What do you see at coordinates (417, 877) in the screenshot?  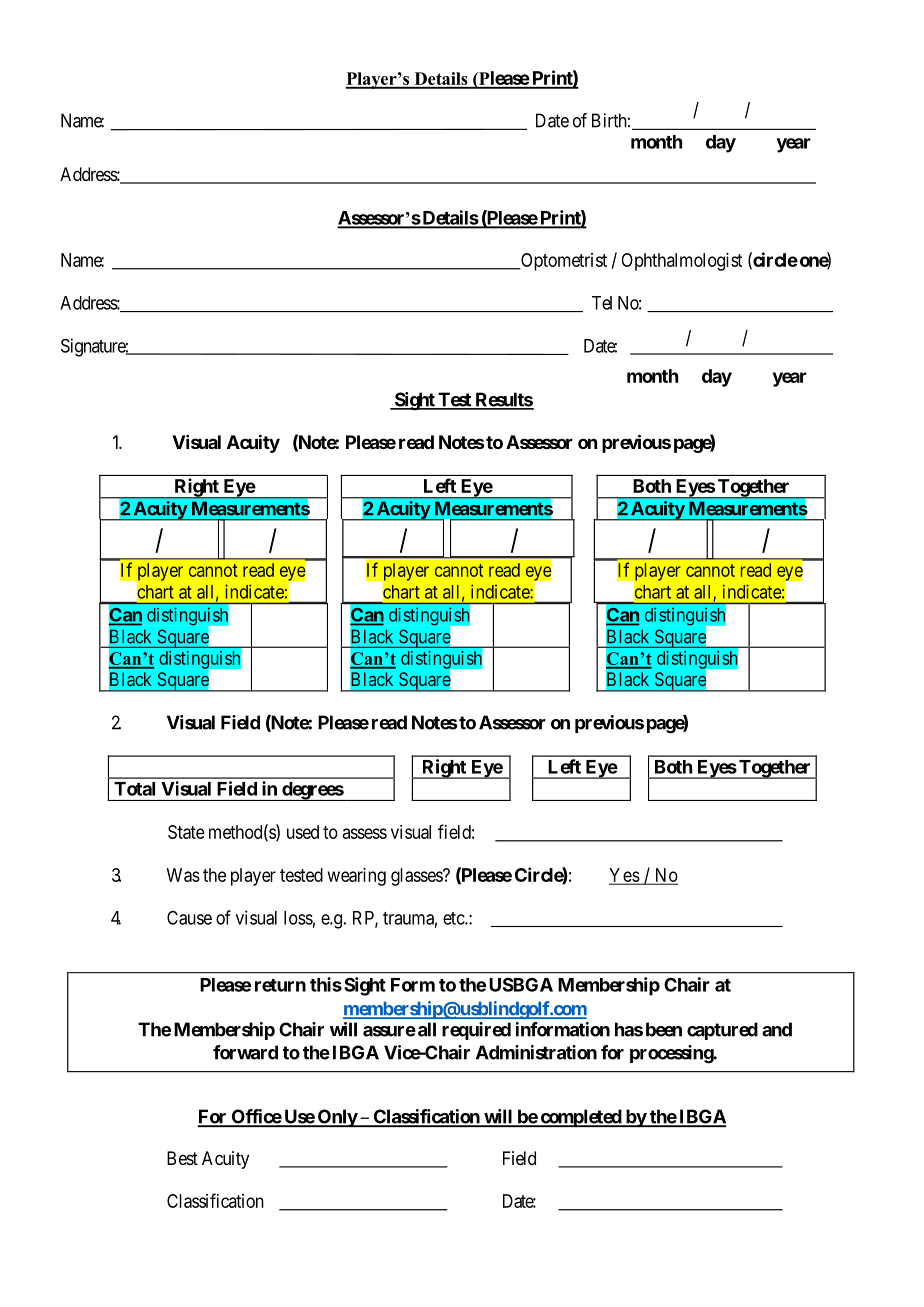 I see `glasses` at bounding box center [417, 877].
